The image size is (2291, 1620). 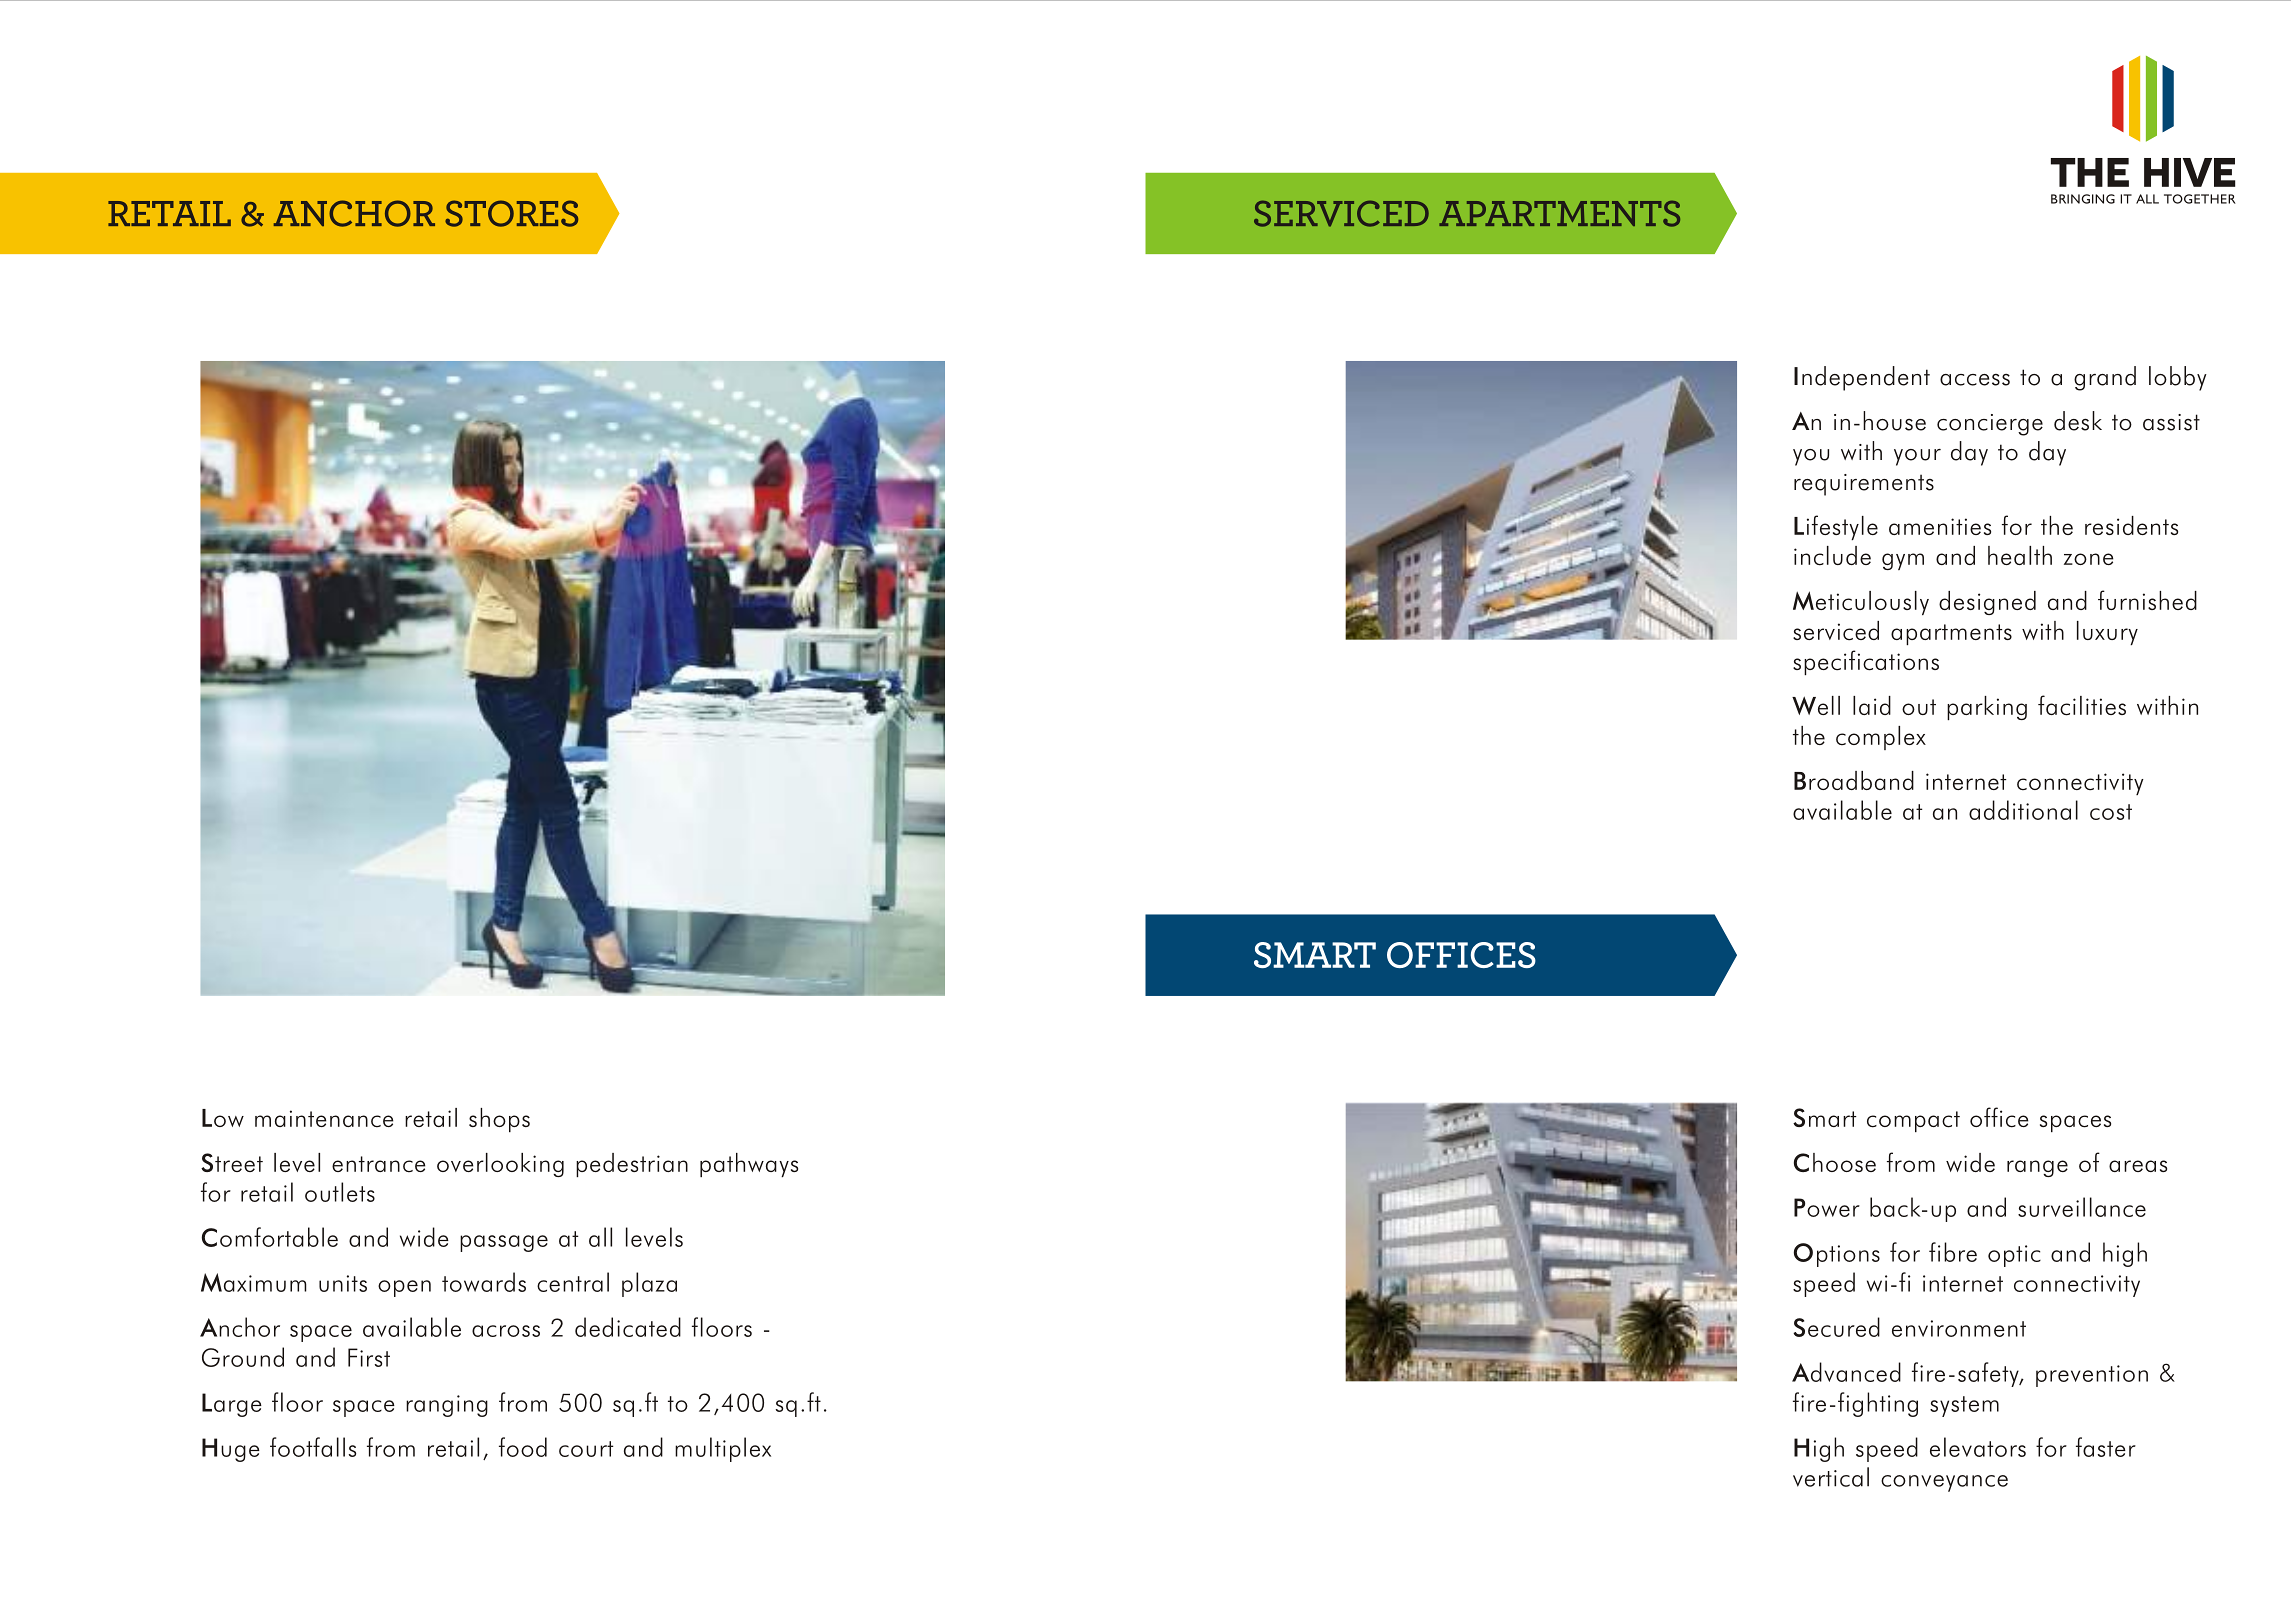 What do you see at coordinates (511, 213) in the screenshot?
I see `STORES` at bounding box center [511, 213].
